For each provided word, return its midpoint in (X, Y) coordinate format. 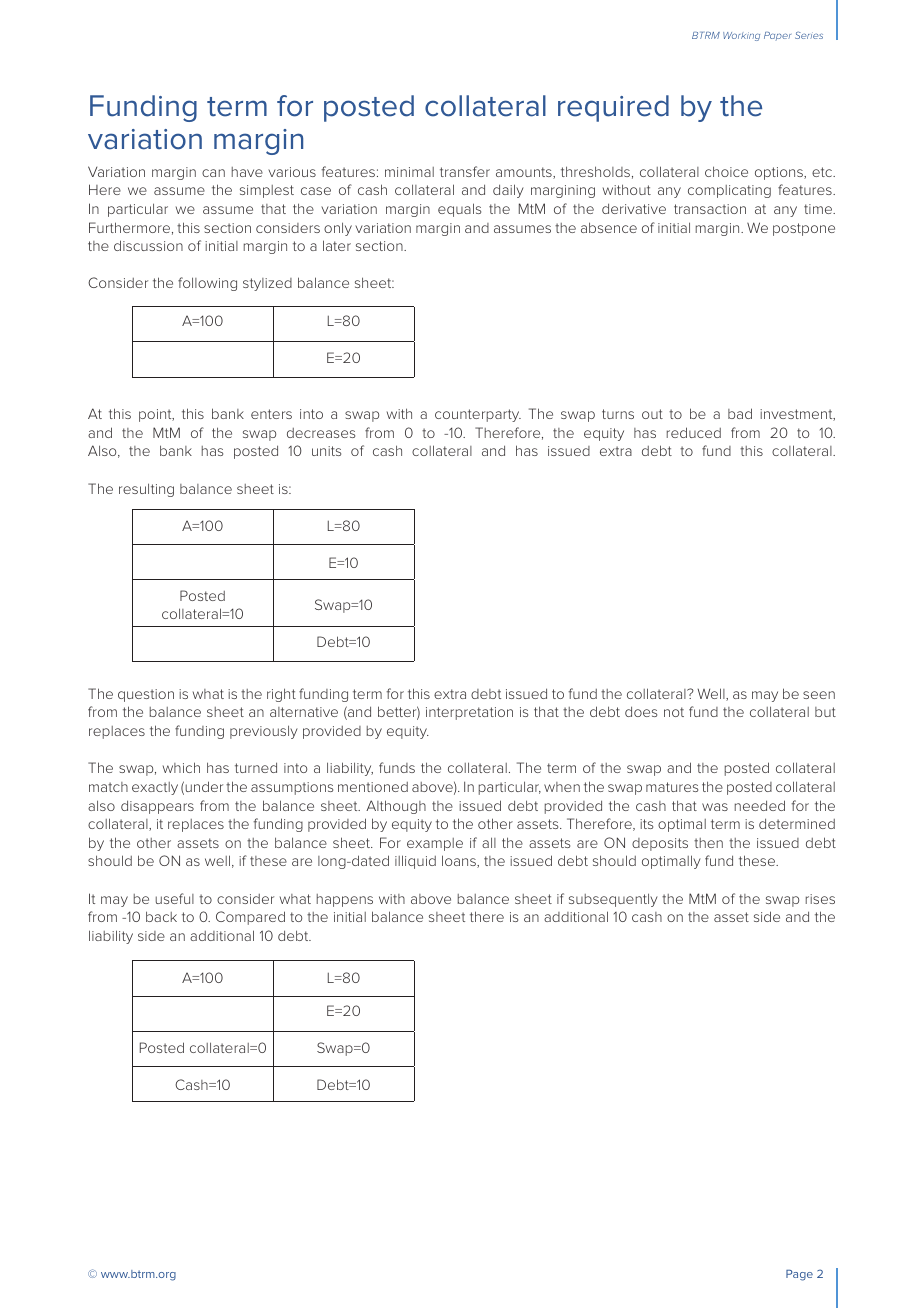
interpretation (469, 713)
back (161, 916)
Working (741, 36)
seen (819, 695)
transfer (465, 171)
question (146, 695)
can (213, 173)
